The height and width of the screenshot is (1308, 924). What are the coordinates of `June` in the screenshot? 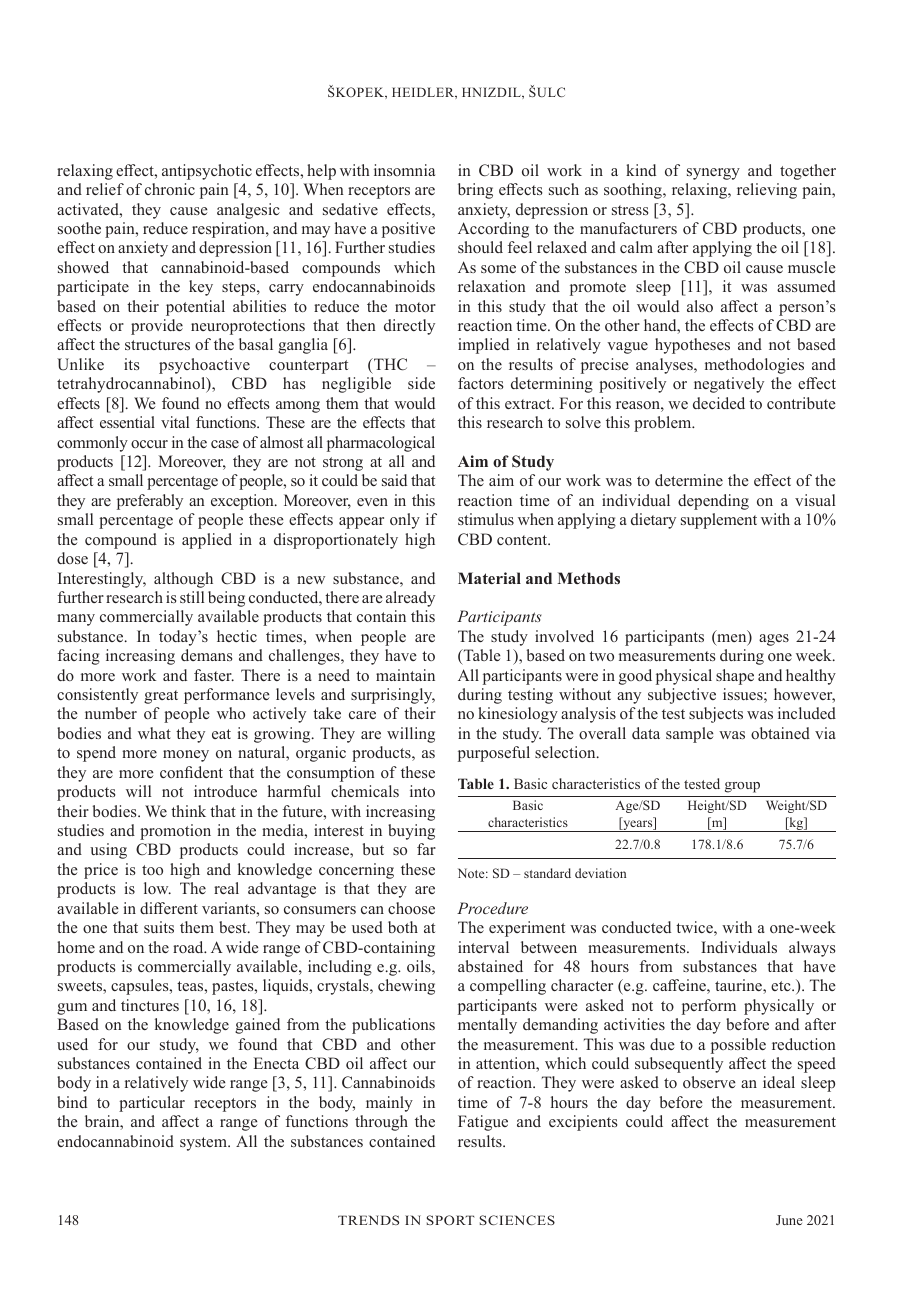 It's located at (789, 1220).
